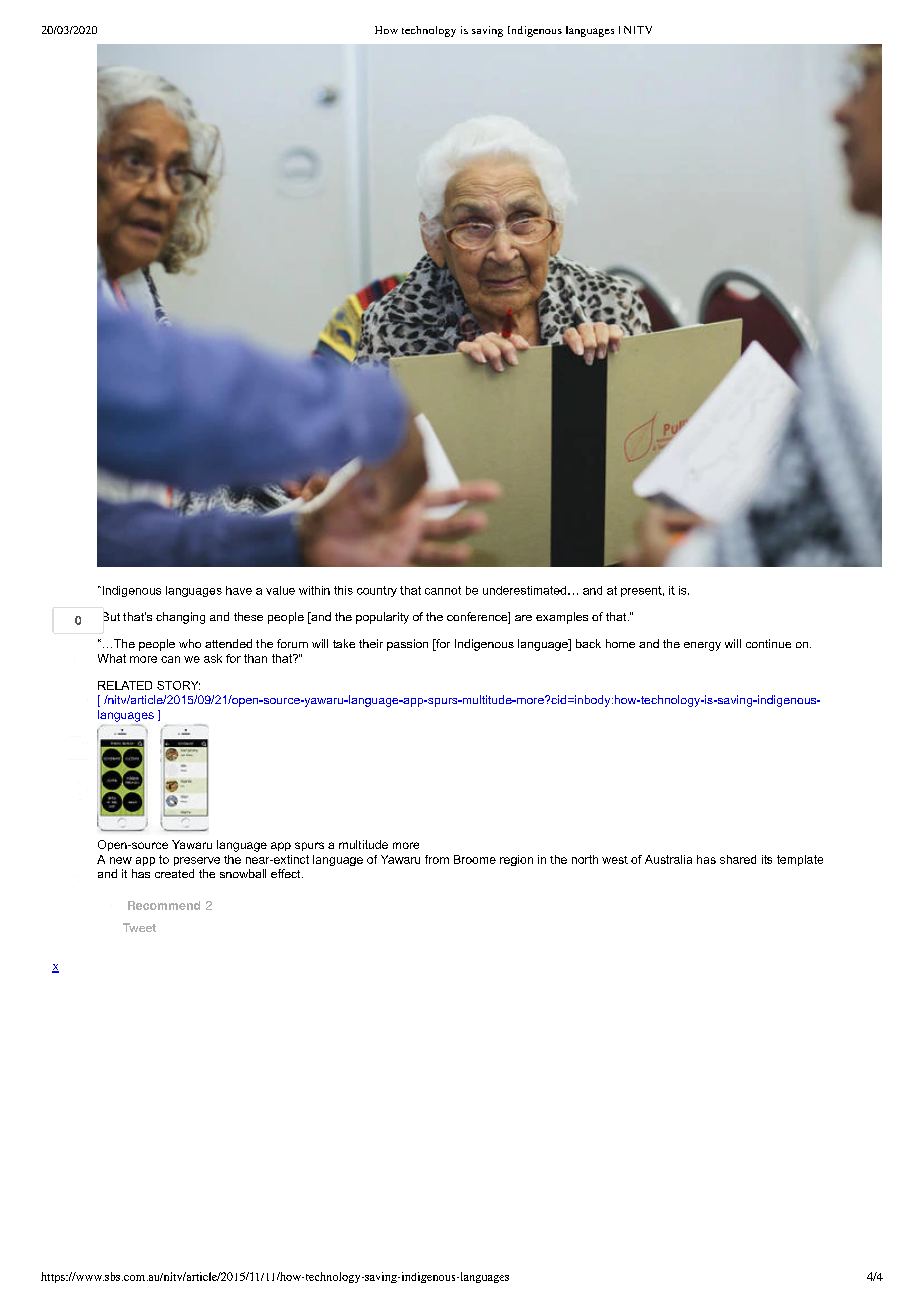  I want to click on shared, so click(738, 859).
